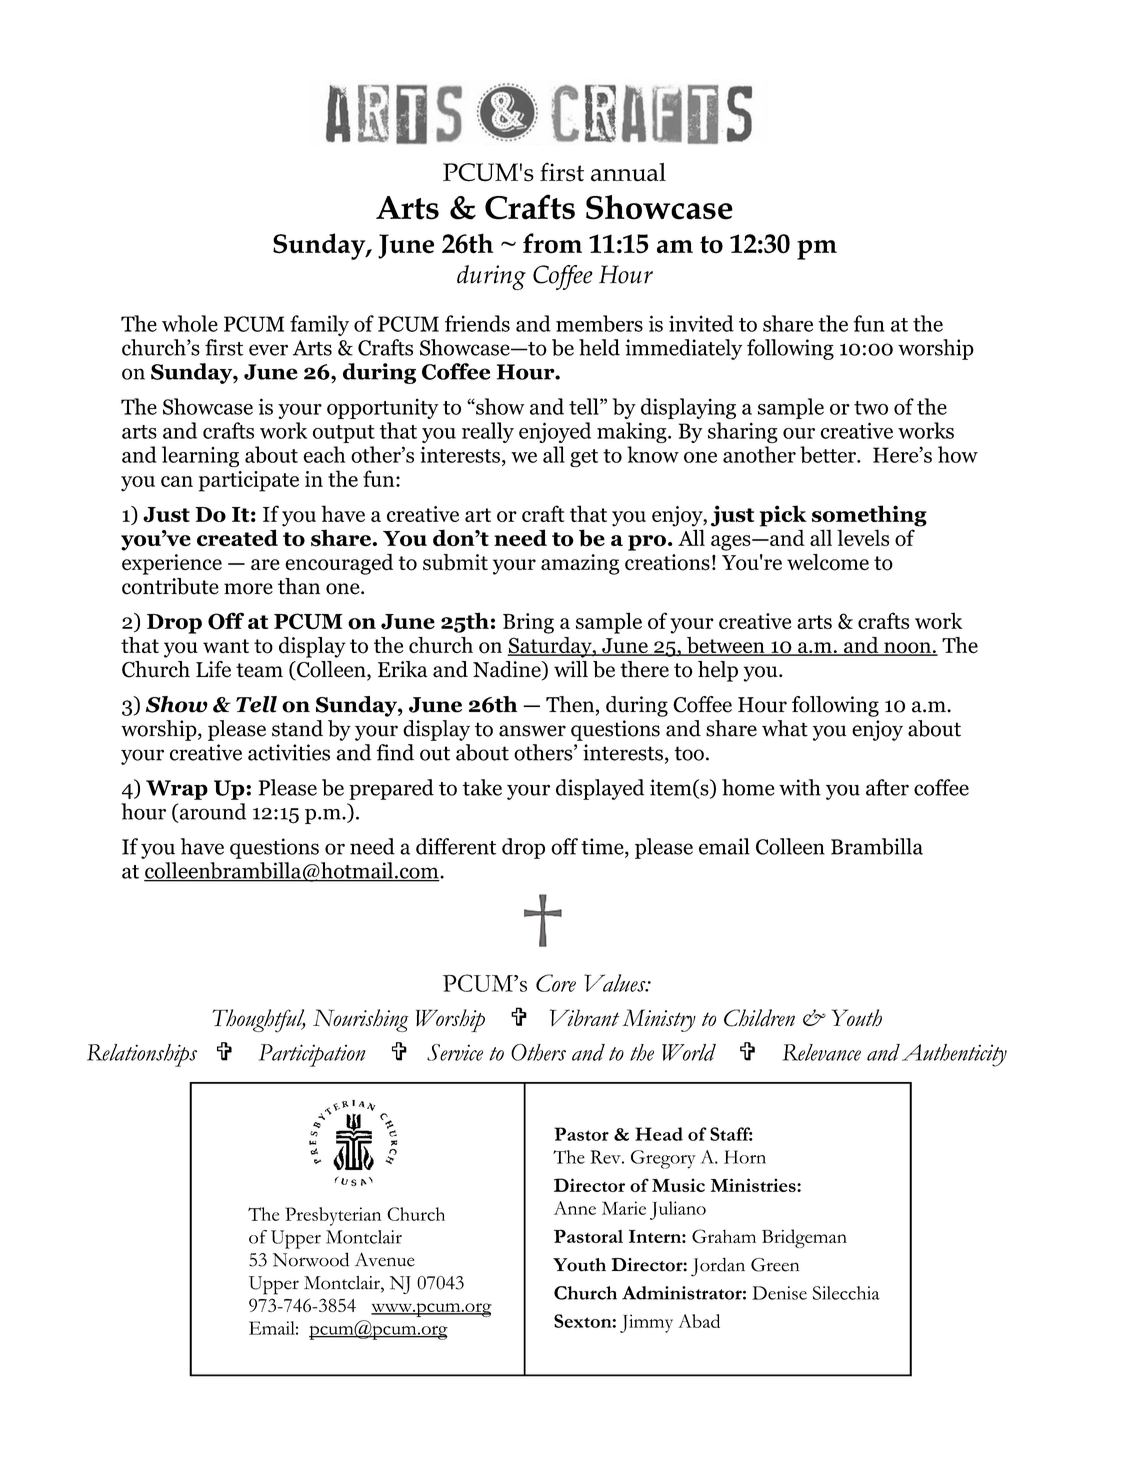 The width and height of the image is (1126, 1457). Describe the element at coordinates (190, 323) in the image. I see `whole` at that location.
